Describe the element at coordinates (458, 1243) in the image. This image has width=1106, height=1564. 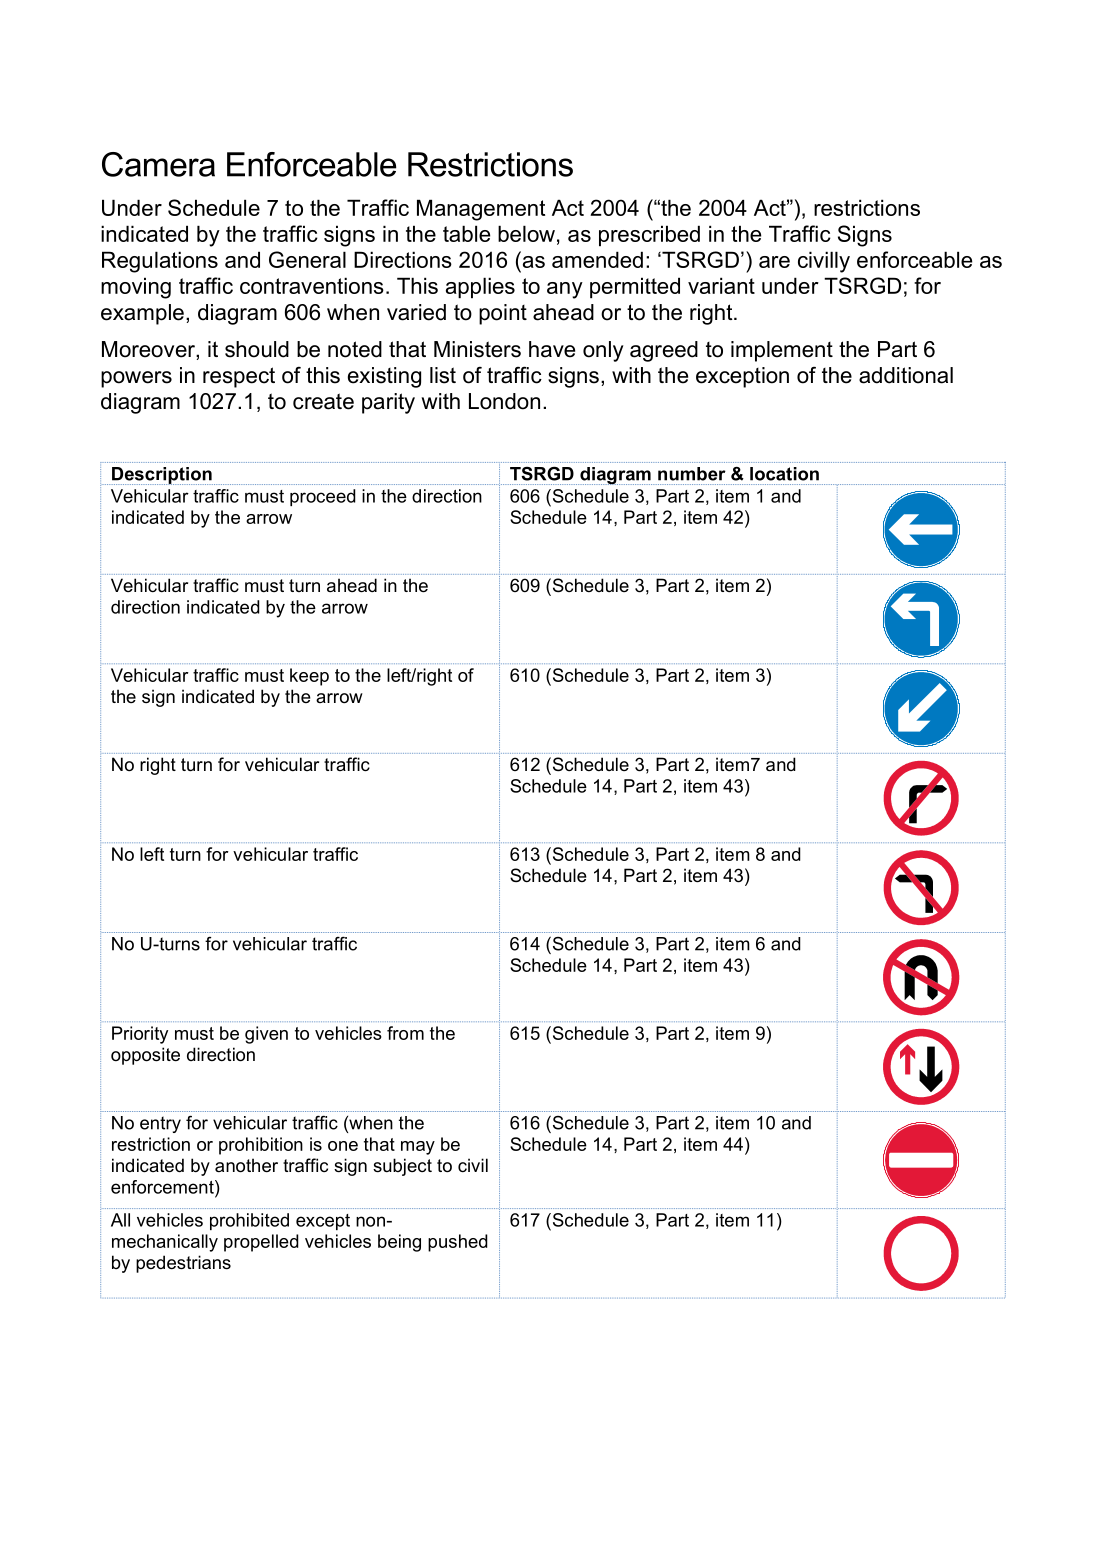
I see `pushed` at that location.
